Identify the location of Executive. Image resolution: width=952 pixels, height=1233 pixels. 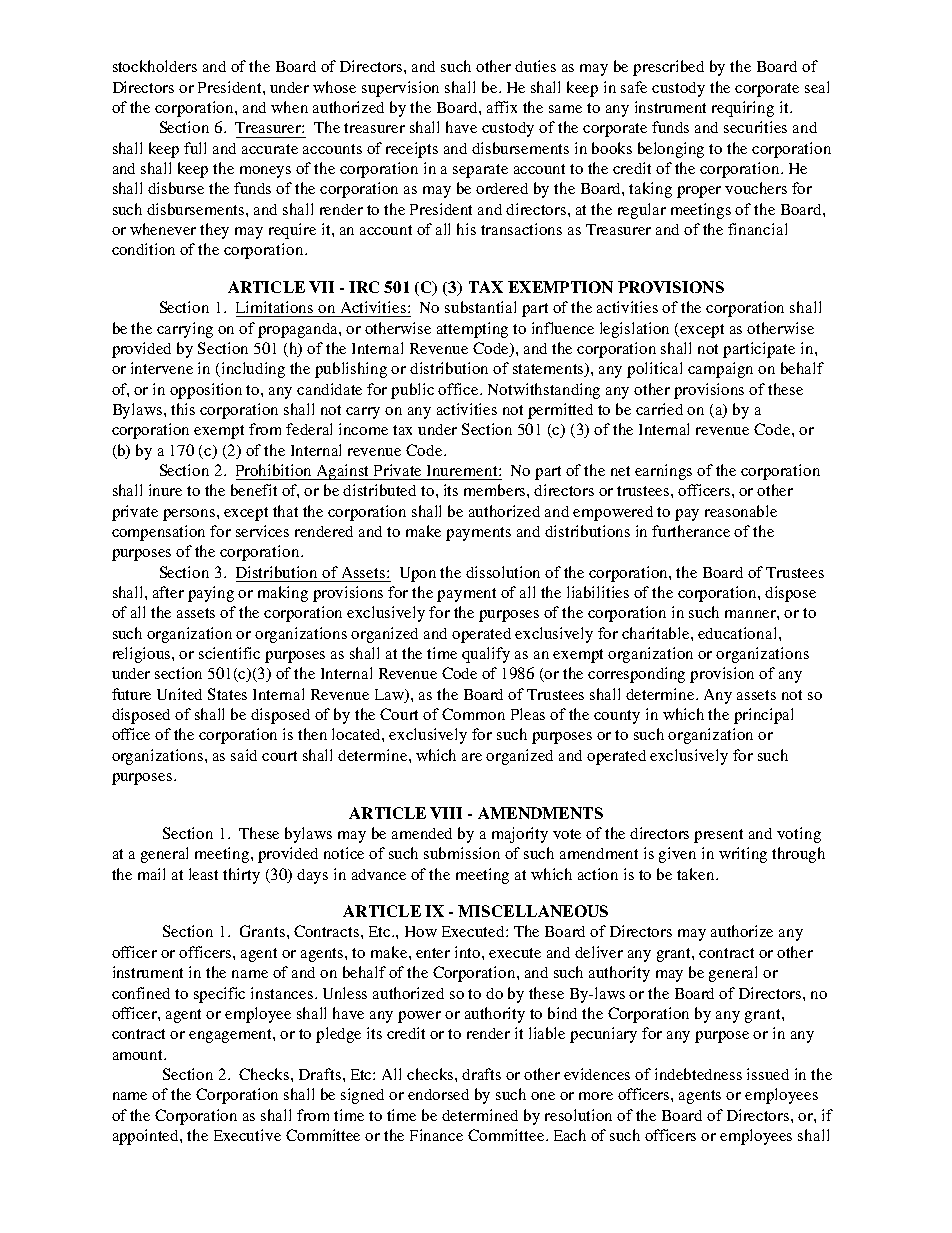
(247, 1135).
